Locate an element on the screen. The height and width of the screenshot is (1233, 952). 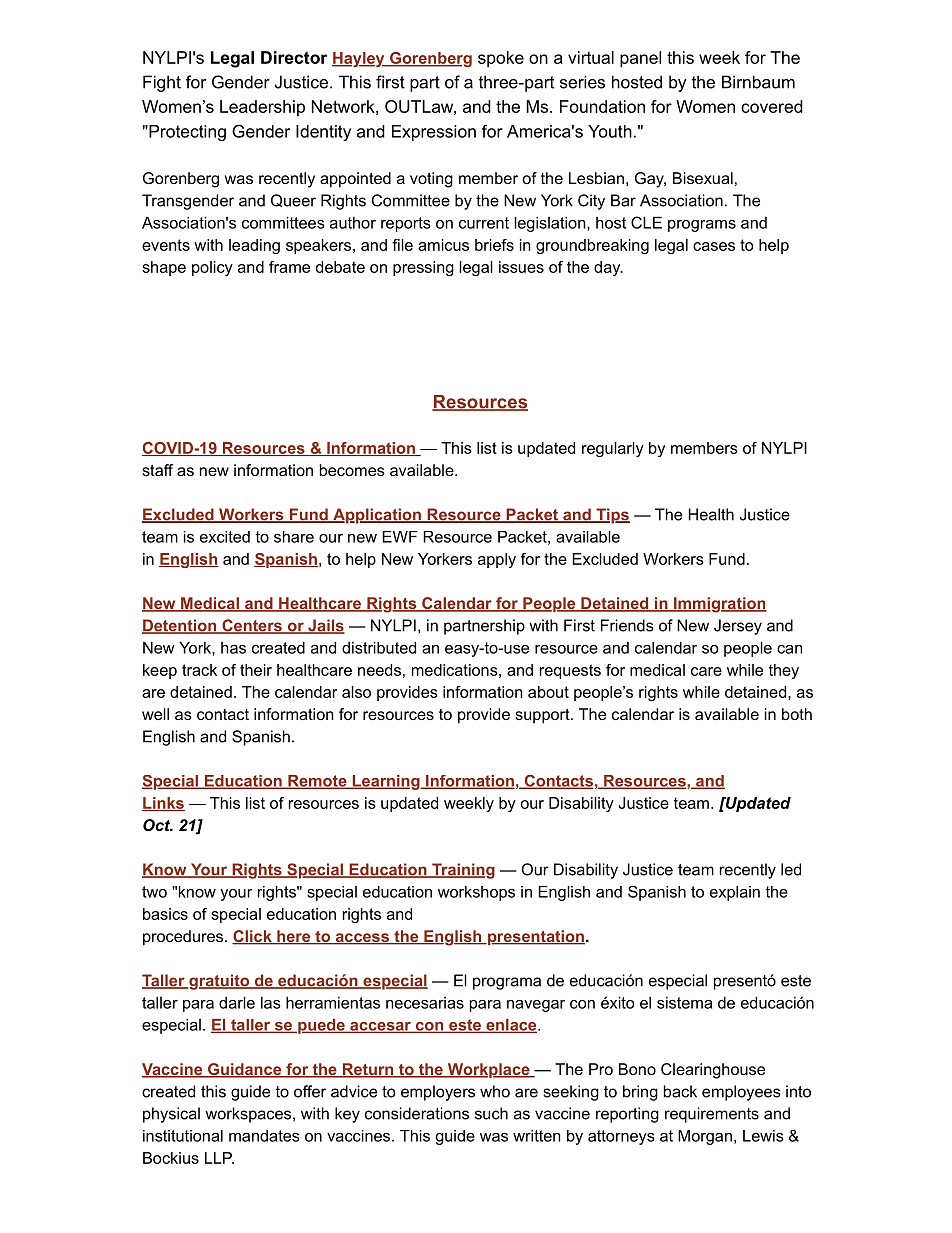
explain is located at coordinates (735, 893).
